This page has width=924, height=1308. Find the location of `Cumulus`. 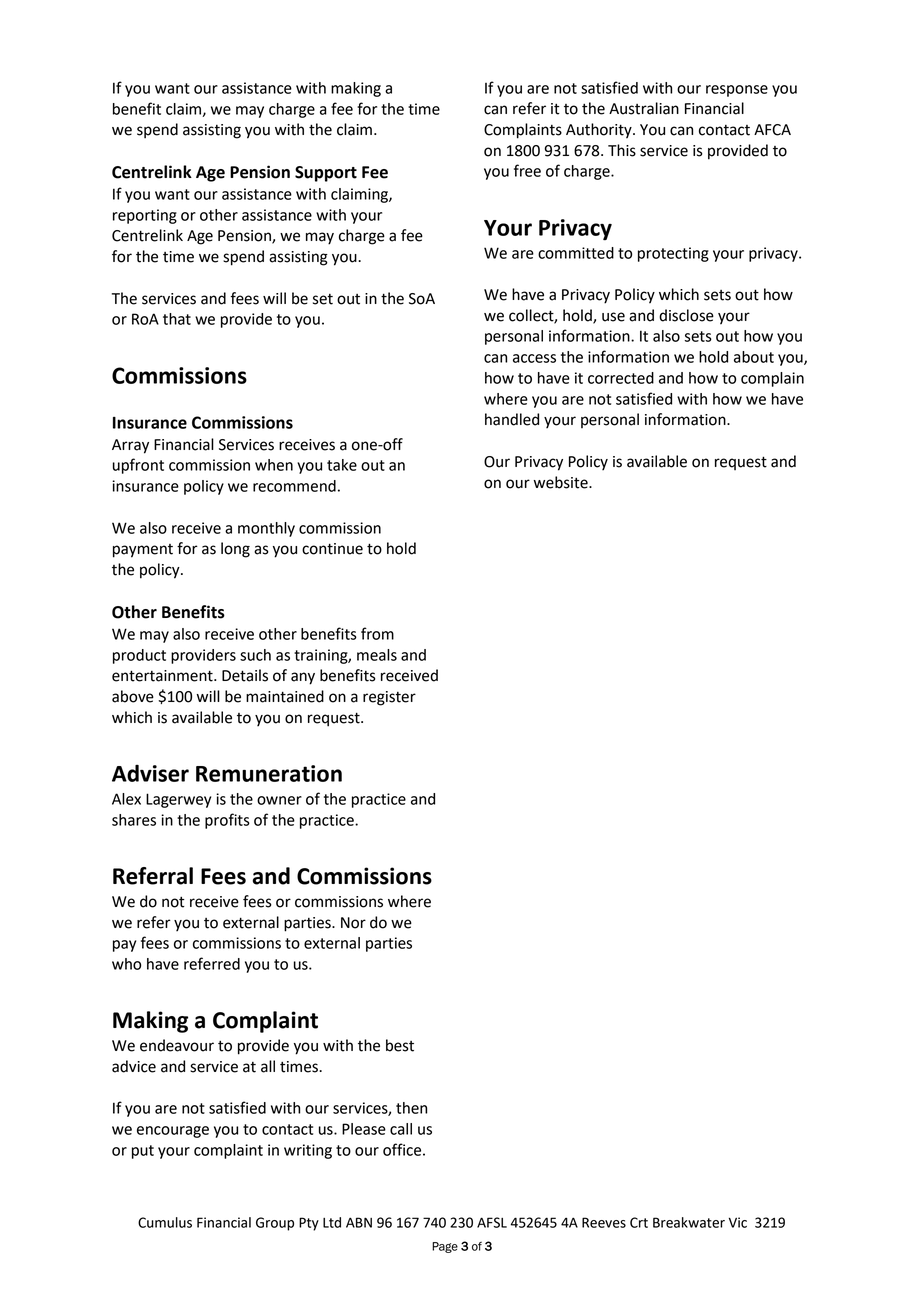

Cumulus is located at coordinates (165, 1222).
